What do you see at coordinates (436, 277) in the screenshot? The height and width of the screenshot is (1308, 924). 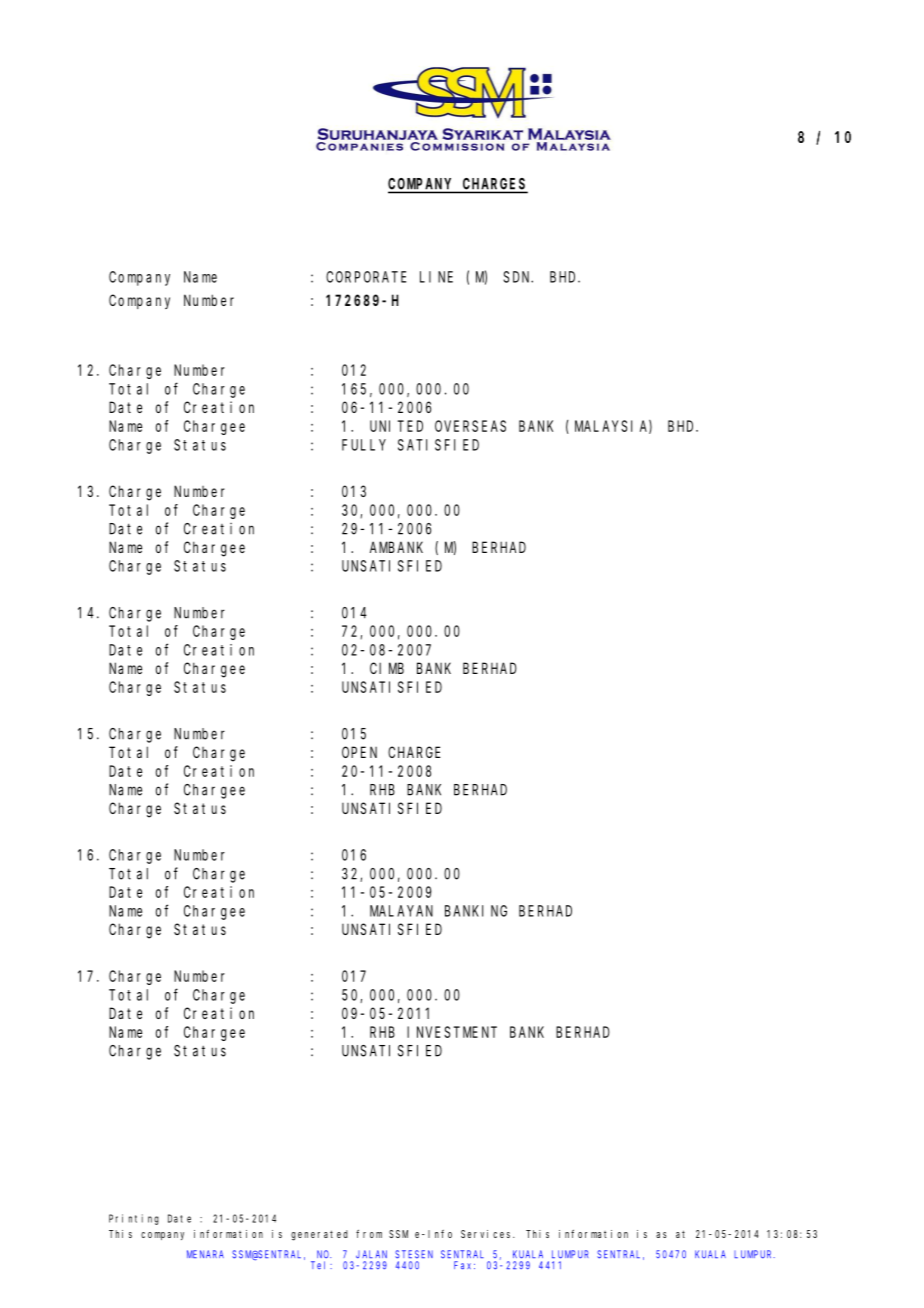 I see `LINE` at bounding box center [436, 277].
